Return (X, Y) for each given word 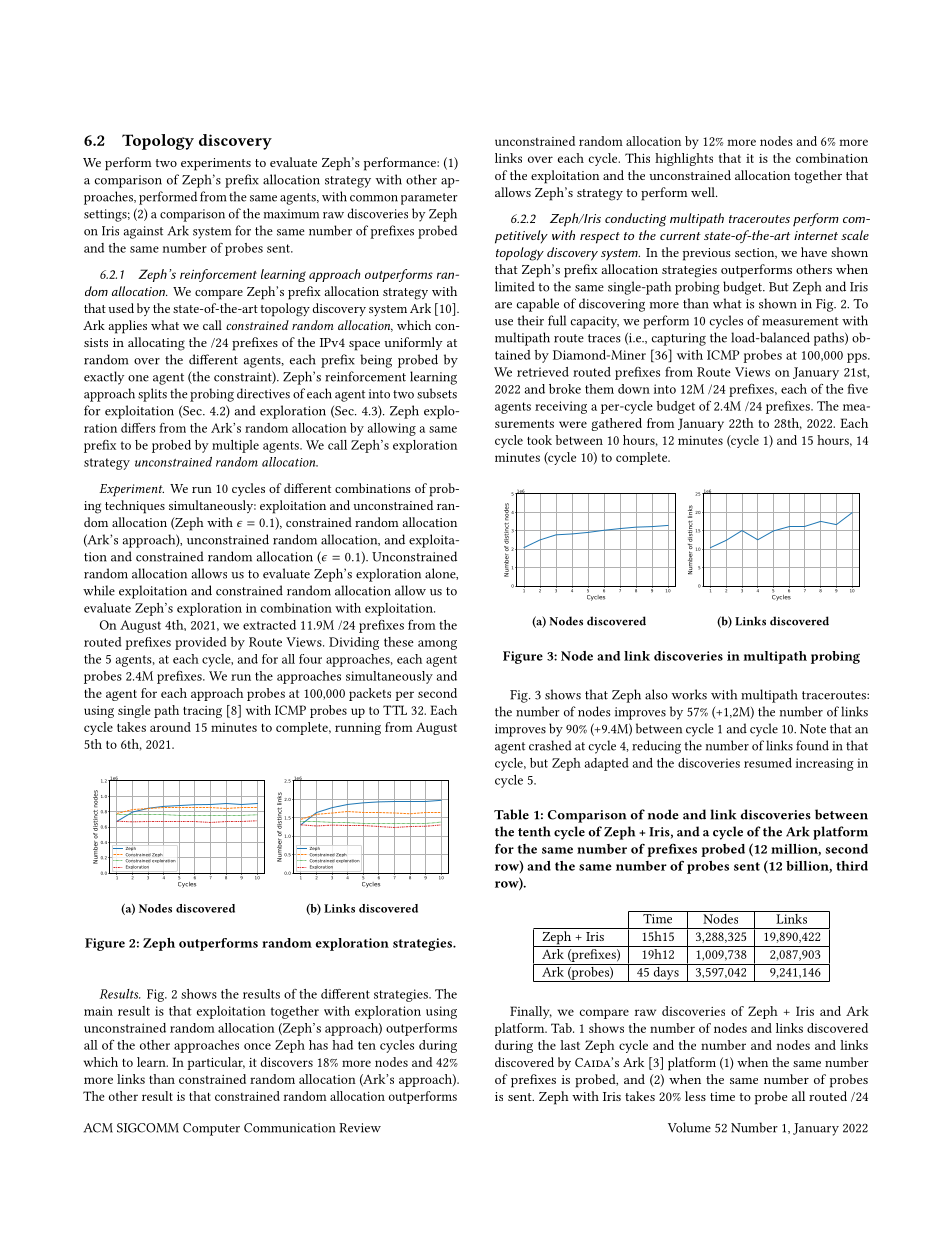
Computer (211, 1129)
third (852, 866)
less (695, 1096)
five (858, 389)
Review (360, 1128)
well (704, 192)
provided (201, 643)
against (143, 232)
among (437, 645)
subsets (437, 393)
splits (152, 395)
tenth (534, 831)
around (170, 727)
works (689, 694)
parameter (429, 199)
